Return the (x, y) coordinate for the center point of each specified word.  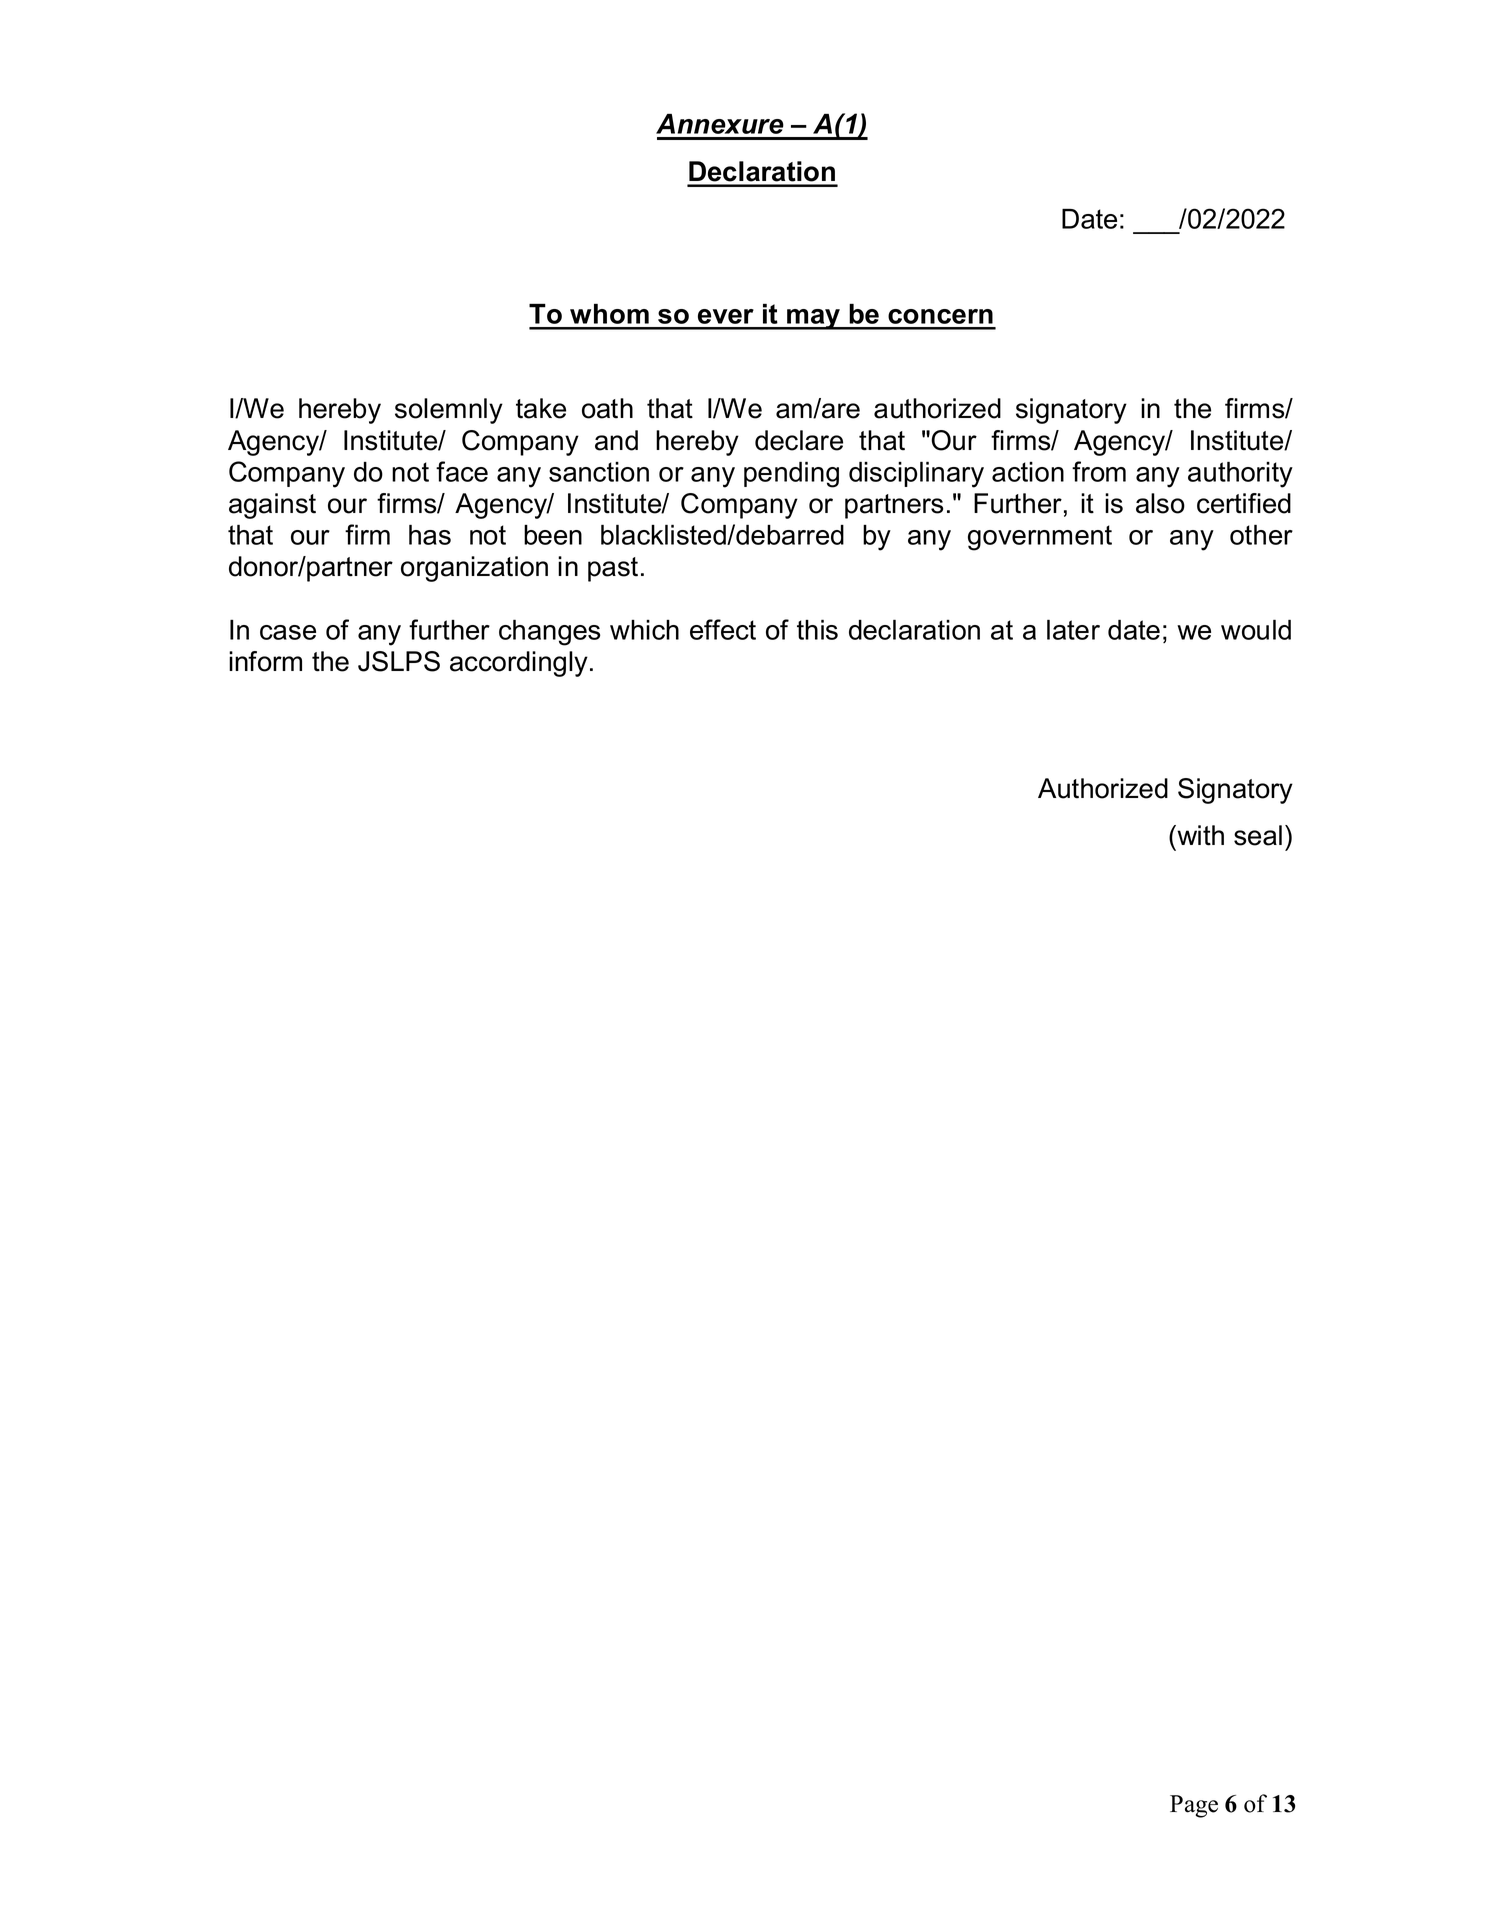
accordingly (519, 664)
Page (1194, 1806)
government (1040, 538)
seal (1258, 835)
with (1199, 835)
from (1099, 471)
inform (265, 661)
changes (549, 632)
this (817, 629)
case (288, 632)
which (644, 630)
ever (726, 316)
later (1073, 629)
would (1256, 629)
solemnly (449, 411)
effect (723, 629)
